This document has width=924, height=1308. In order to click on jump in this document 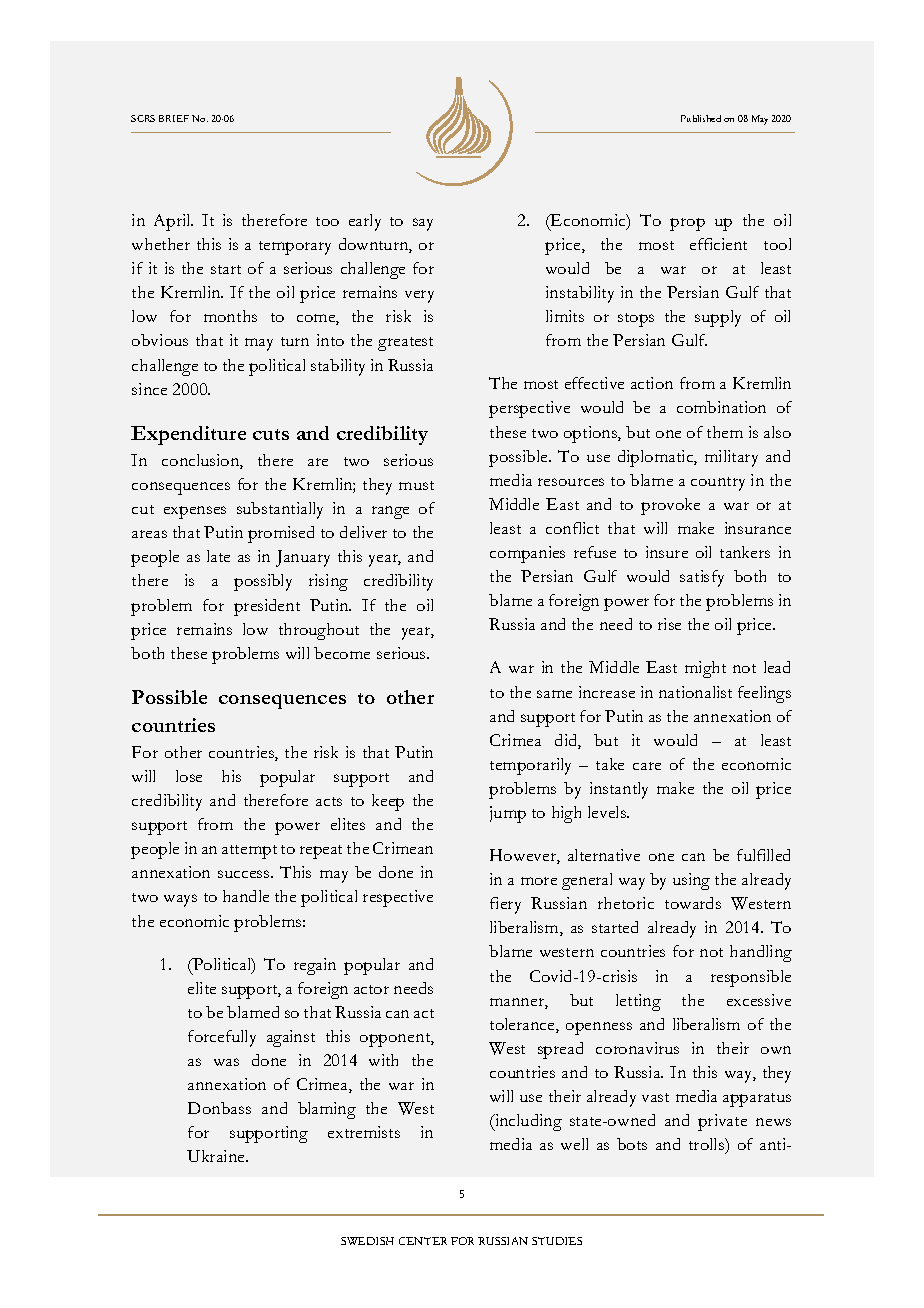, I will do `click(508, 814)`.
